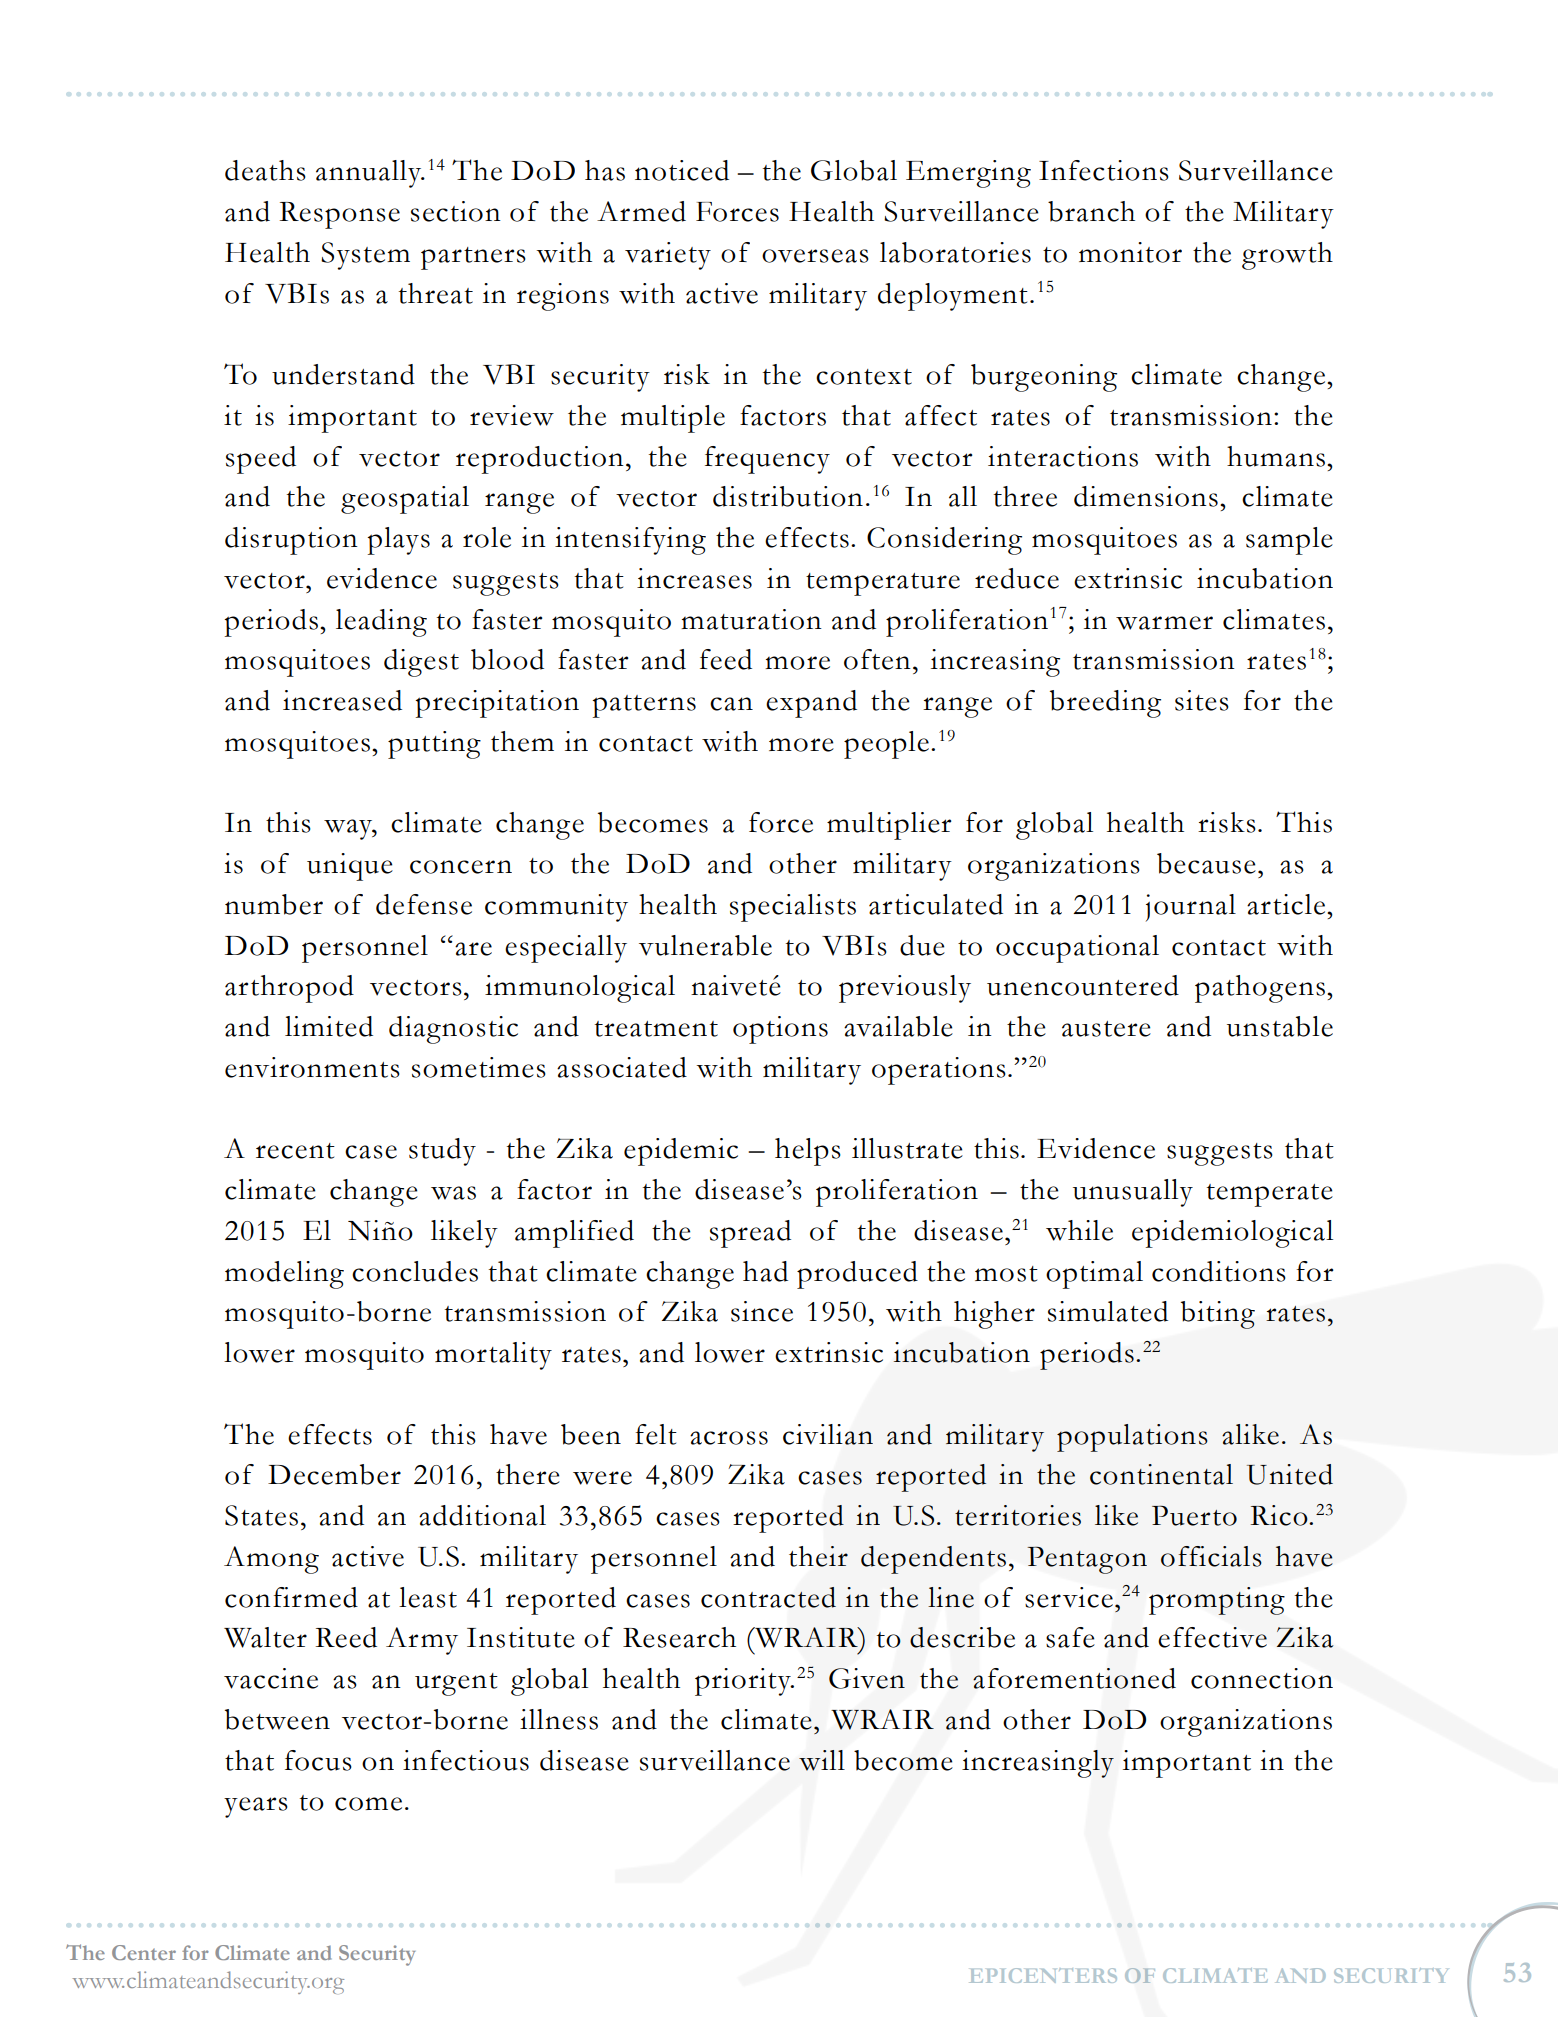 The height and width of the page is (2017, 1558). I want to click on populations, so click(1132, 1438).
